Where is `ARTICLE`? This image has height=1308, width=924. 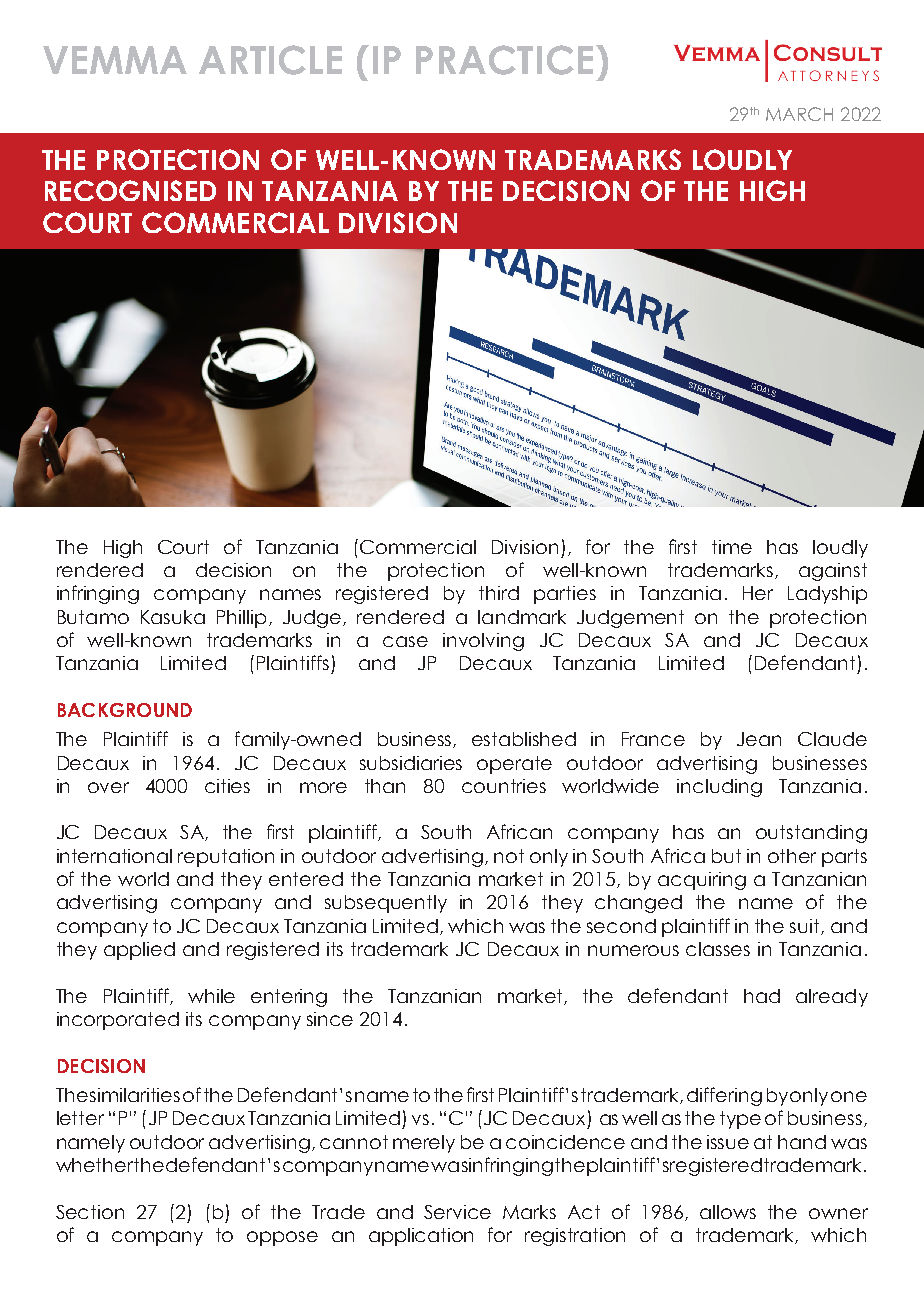
ARTICLE is located at coordinates (270, 60).
